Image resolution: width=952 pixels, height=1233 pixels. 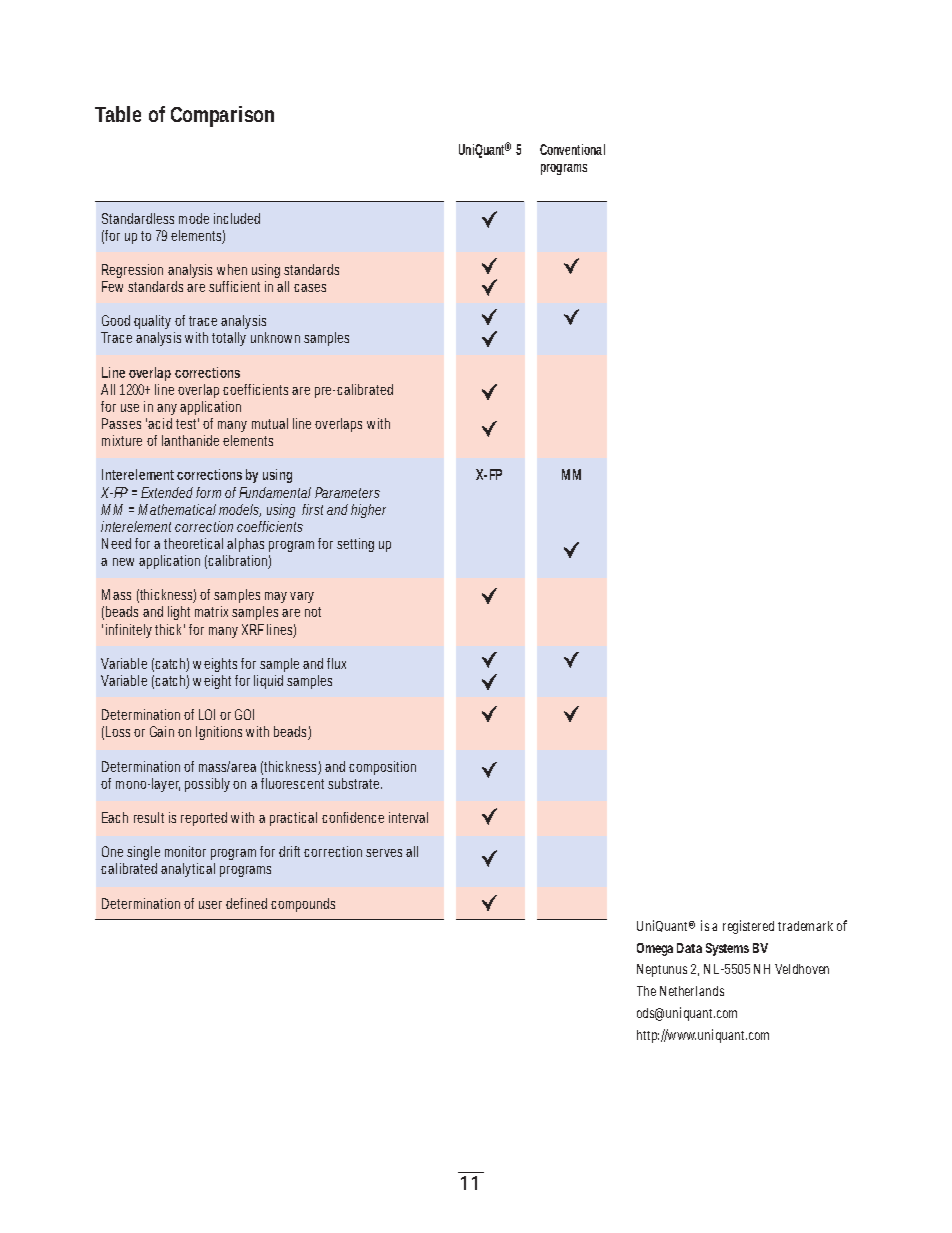 I want to click on user, so click(x=210, y=905).
